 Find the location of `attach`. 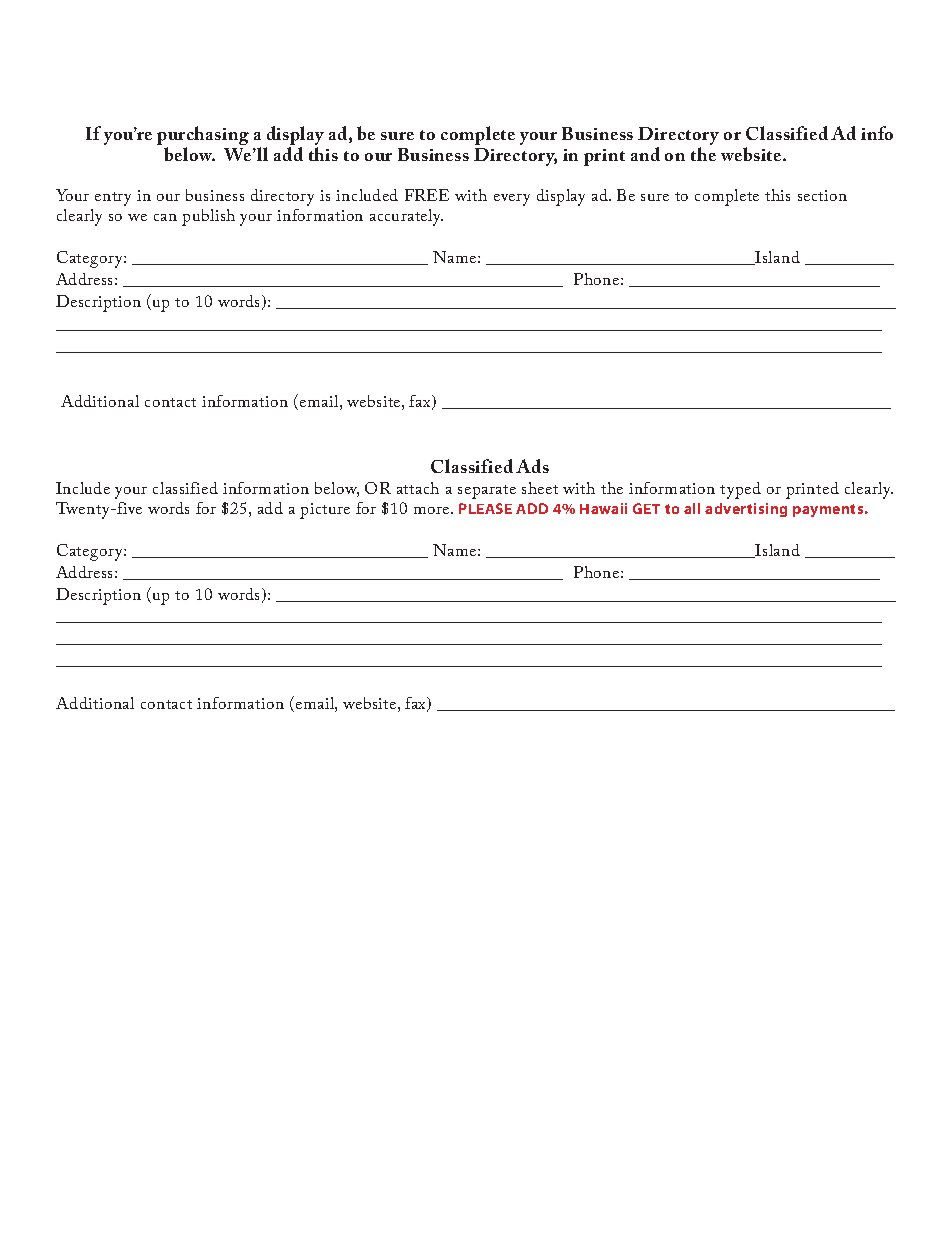

attach is located at coordinates (418, 488).
